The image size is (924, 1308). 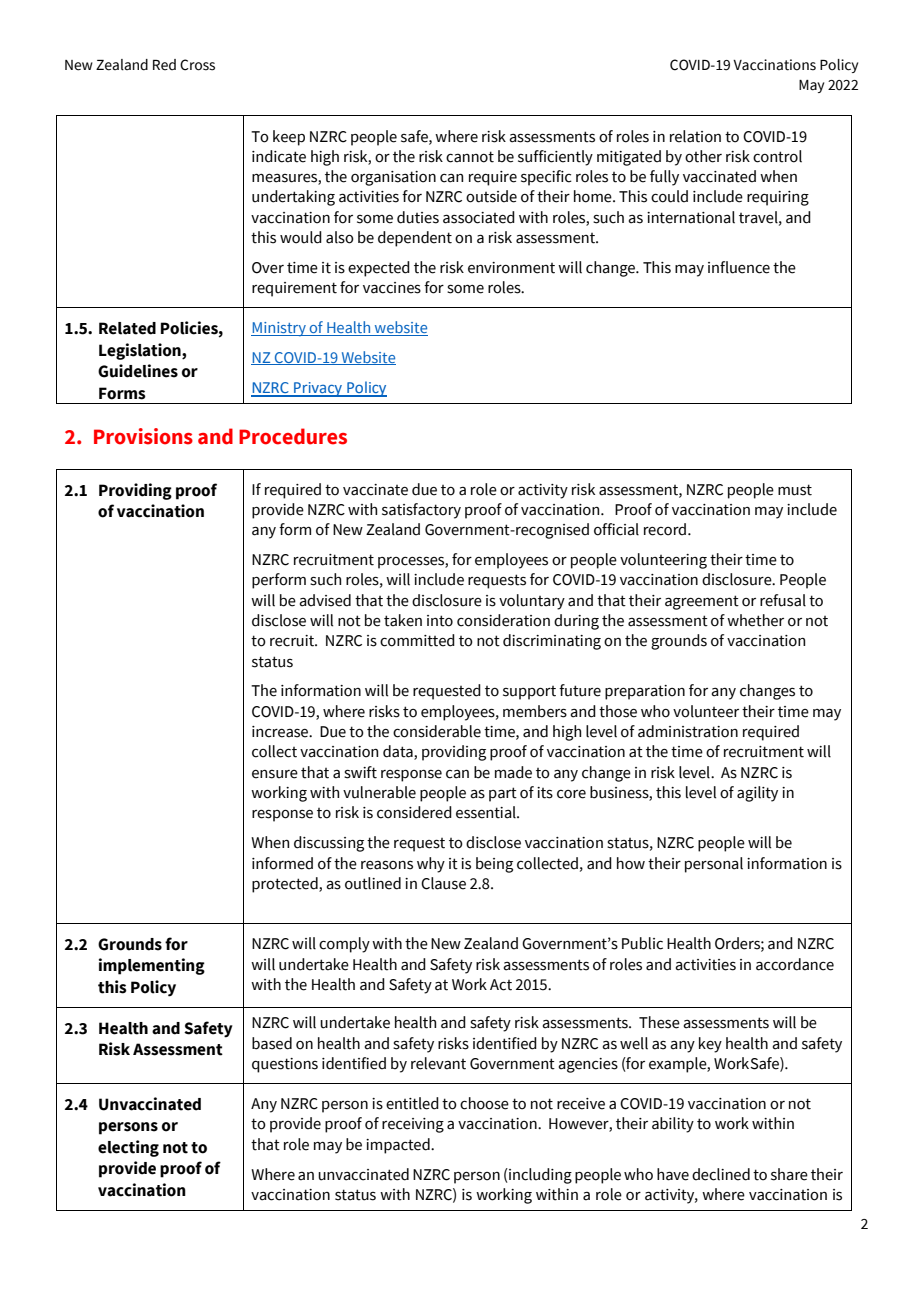 I want to click on satisfactory, so click(x=421, y=511).
